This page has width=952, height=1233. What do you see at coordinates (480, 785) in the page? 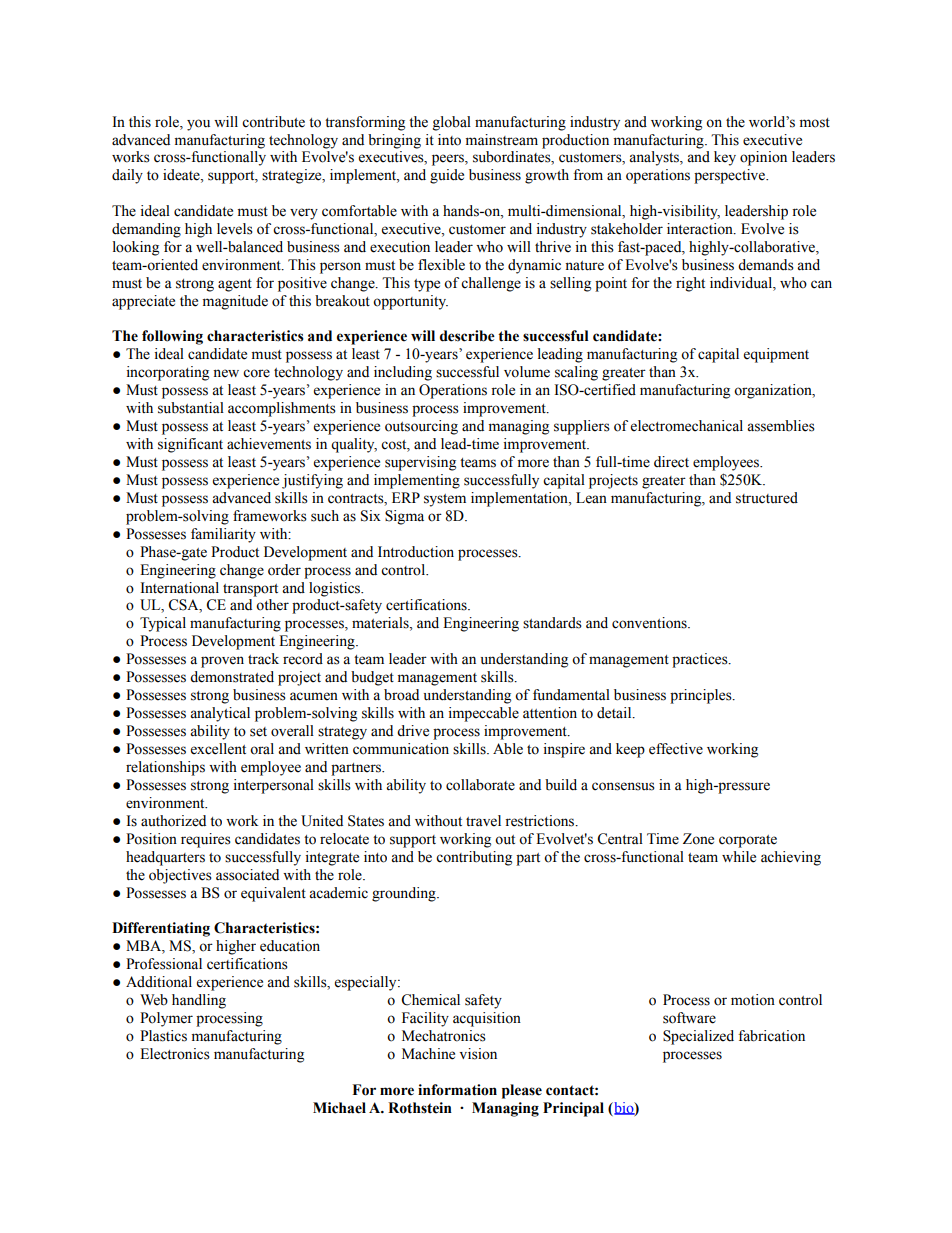
I see `collaborate` at bounding box center [480, 785].
